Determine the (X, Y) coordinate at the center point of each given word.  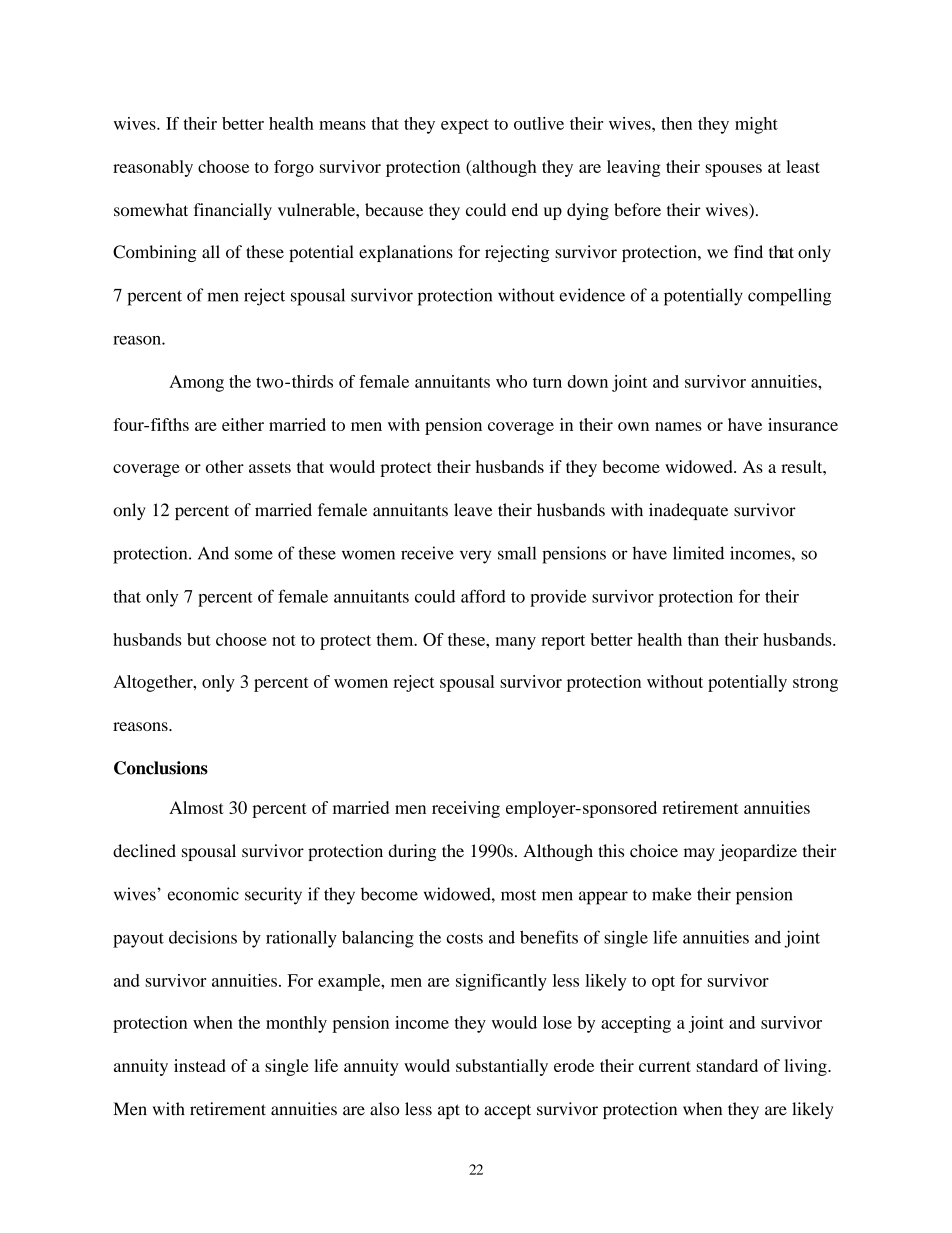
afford (483, 596)
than (703, 639)
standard (727, 1065)
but (199, 639)
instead (200, 1065)
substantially (502, 1067)
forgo (294, 168)
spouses (733, 170)
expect (465, 126)
